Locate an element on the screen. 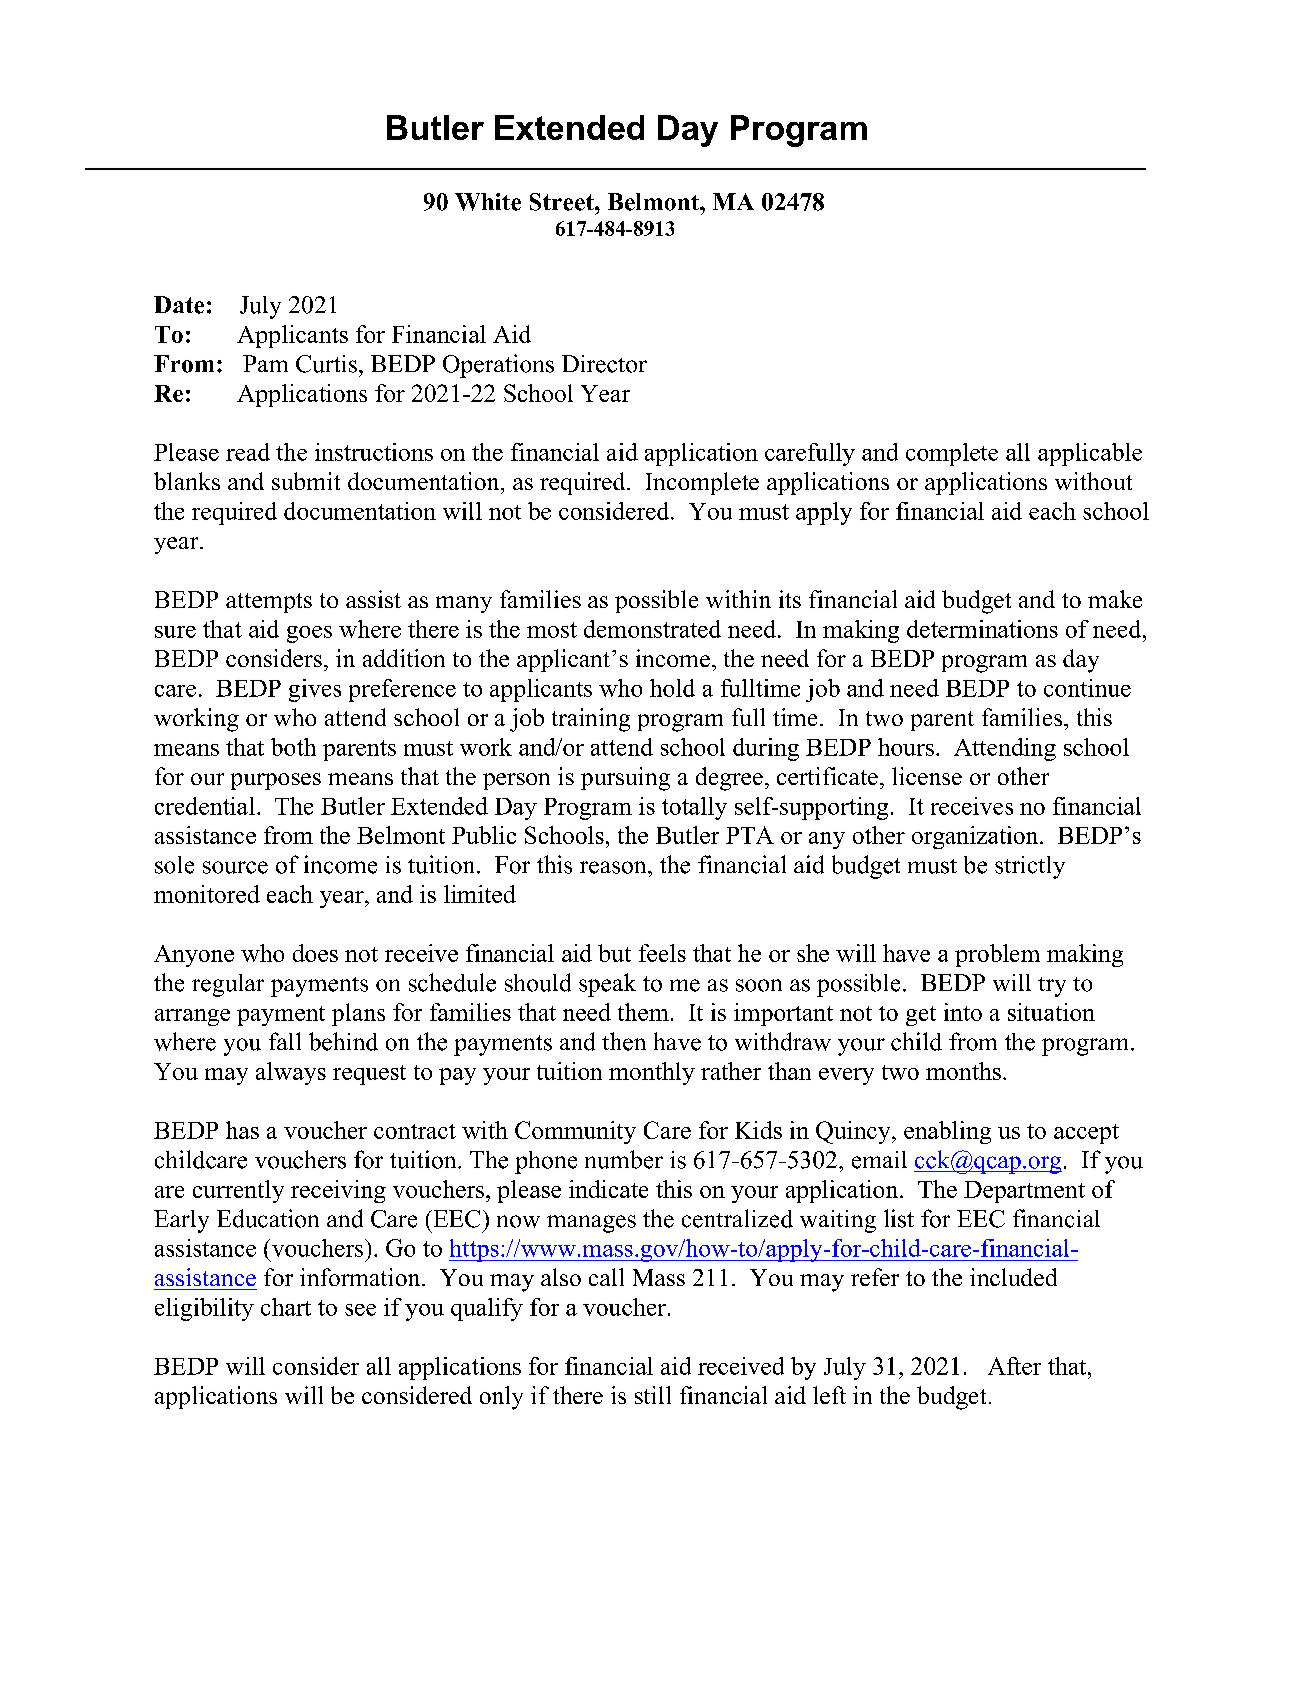 The width and height of the screenshot is (1307, 1692). always is located at coordinates (291, 1073).
